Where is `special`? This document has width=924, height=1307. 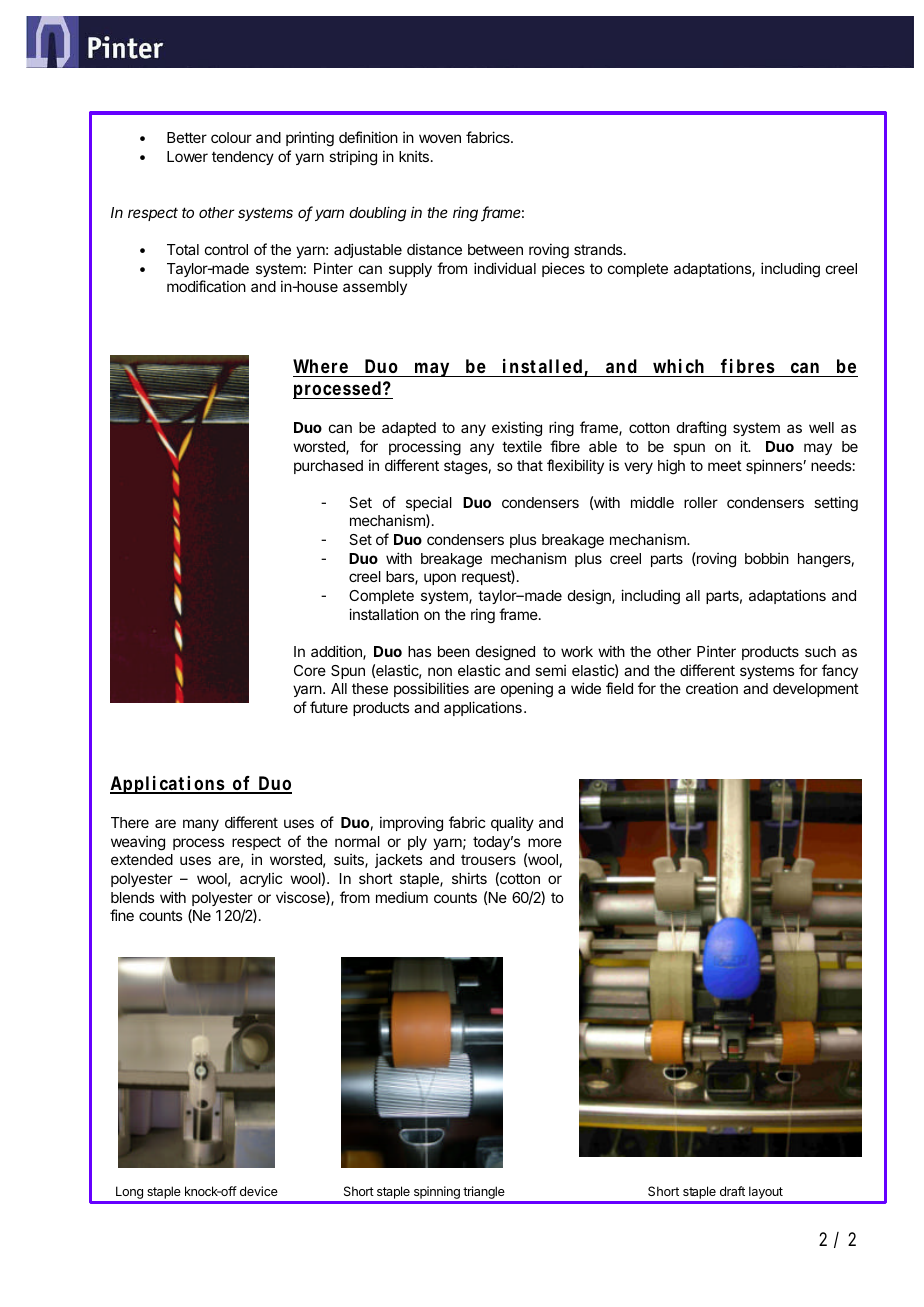 special is located at coordinates (429, 503).
